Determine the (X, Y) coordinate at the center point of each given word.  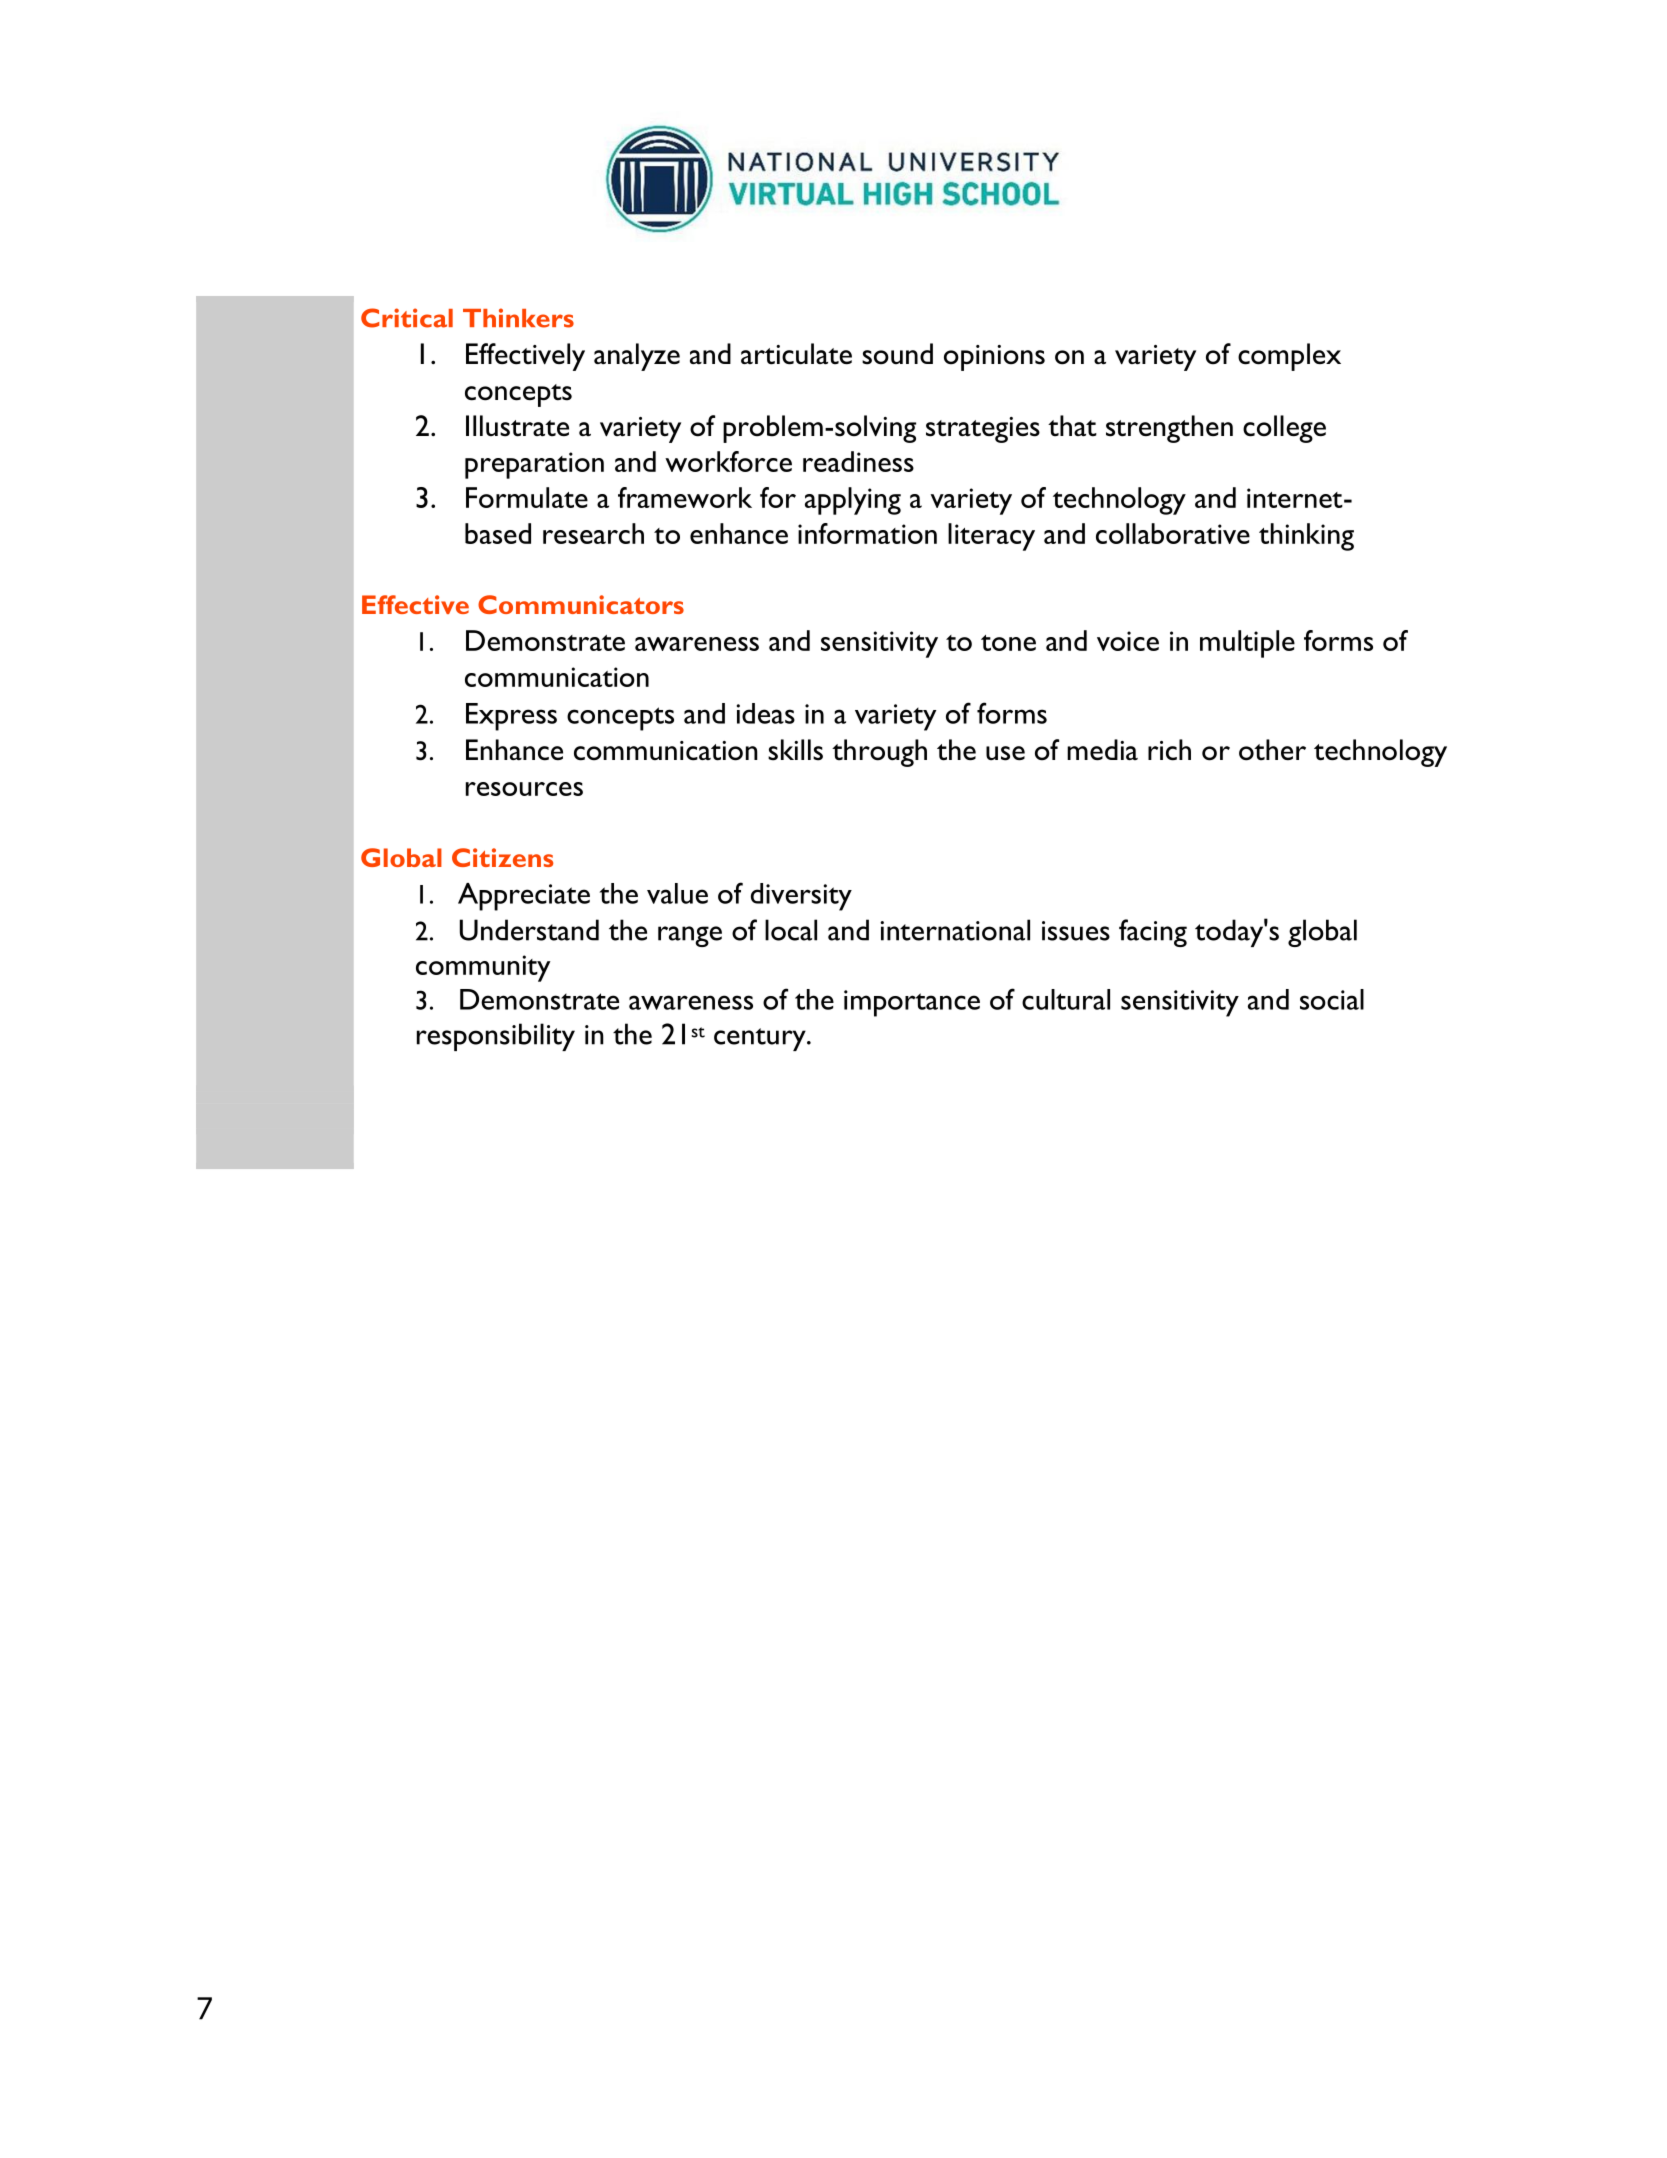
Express (511, 717)
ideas (766, 713)
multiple (1247, 644)
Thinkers (518, 318)
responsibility (496, 1037)
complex (1289, 357)
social (1332, 999)
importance (912, 1003)
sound (897, 354)
